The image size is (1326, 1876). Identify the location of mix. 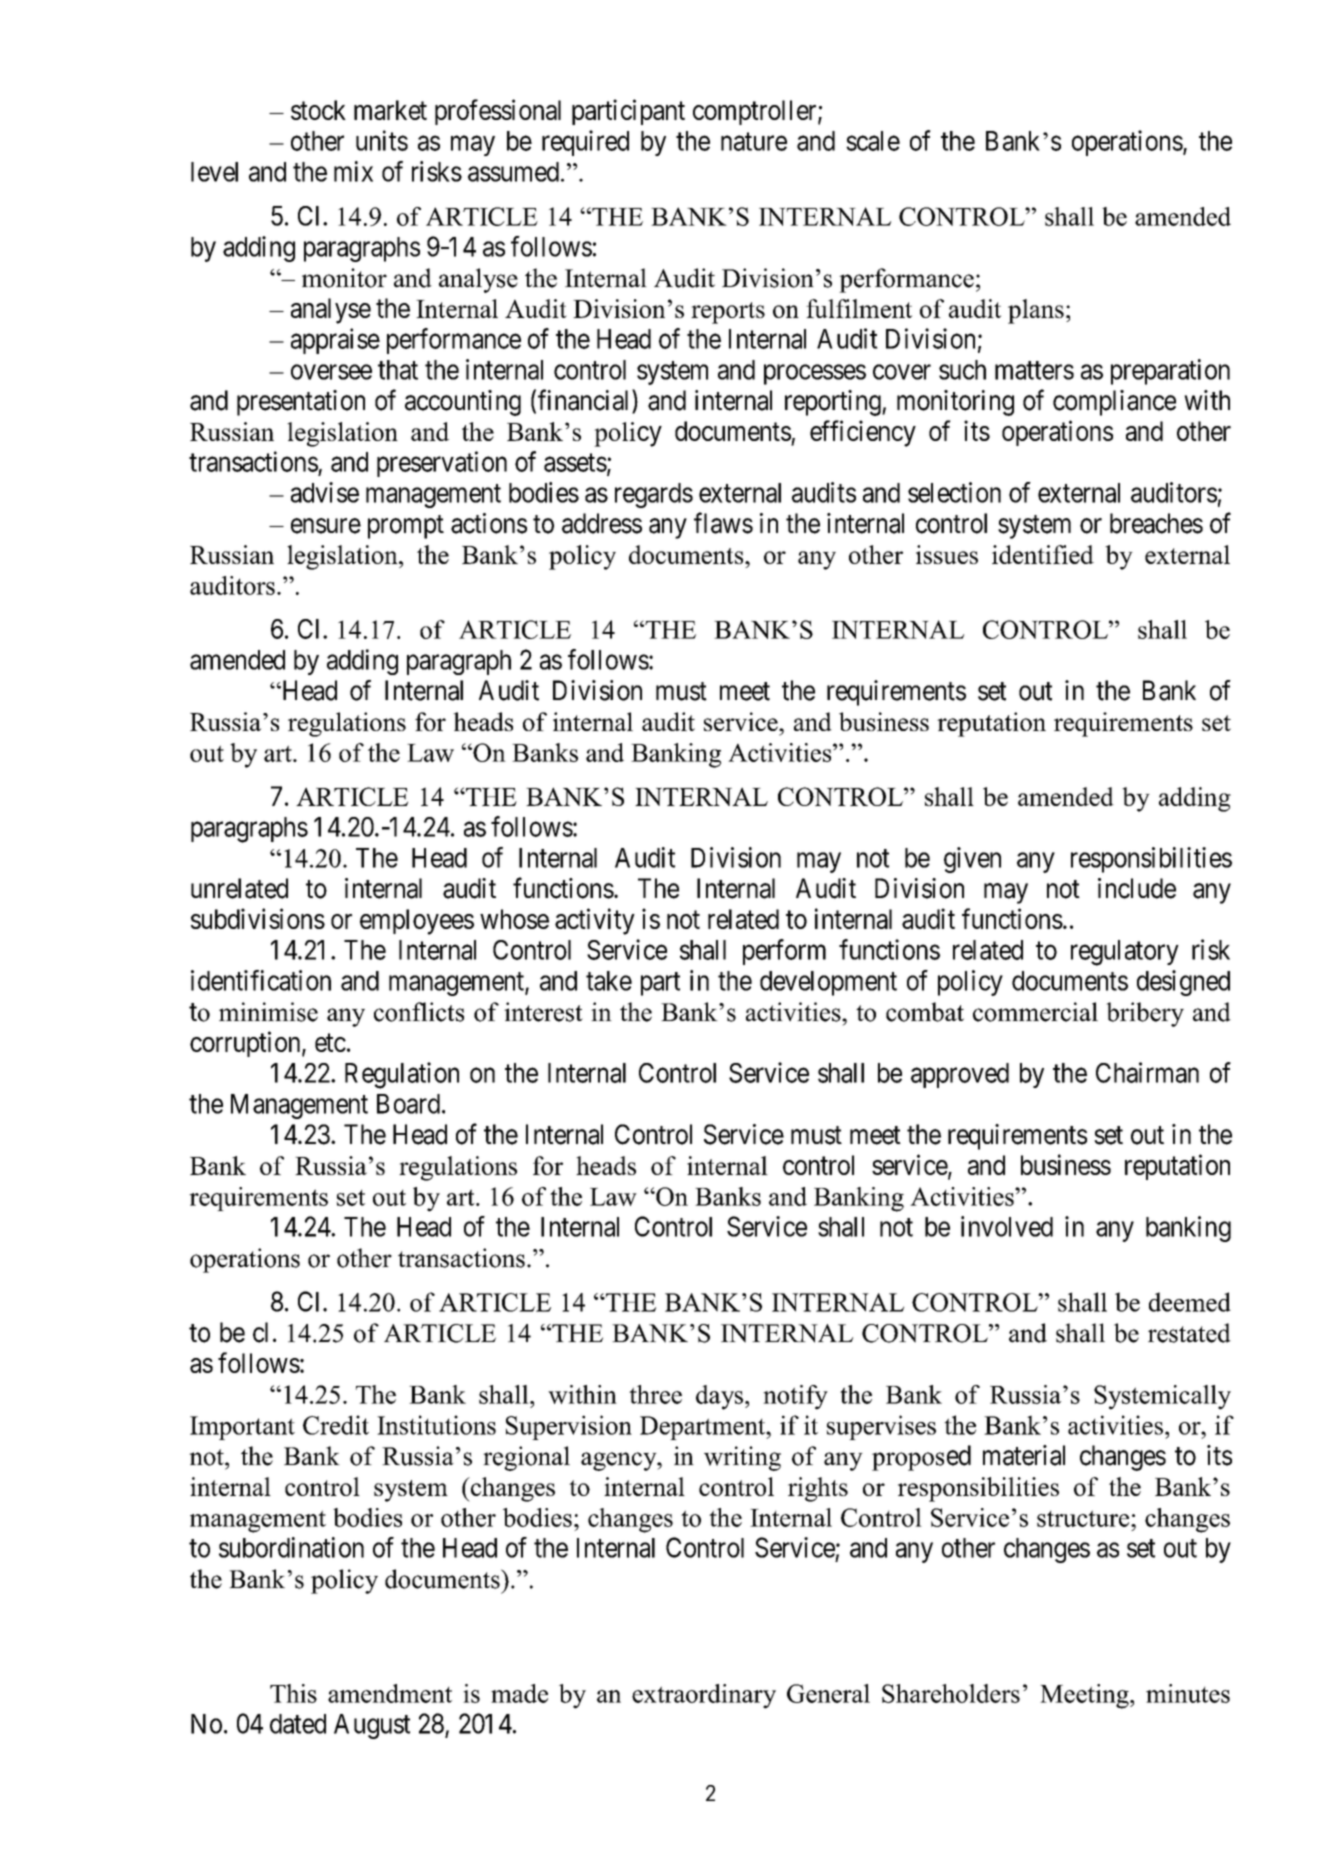
(353, 171).
